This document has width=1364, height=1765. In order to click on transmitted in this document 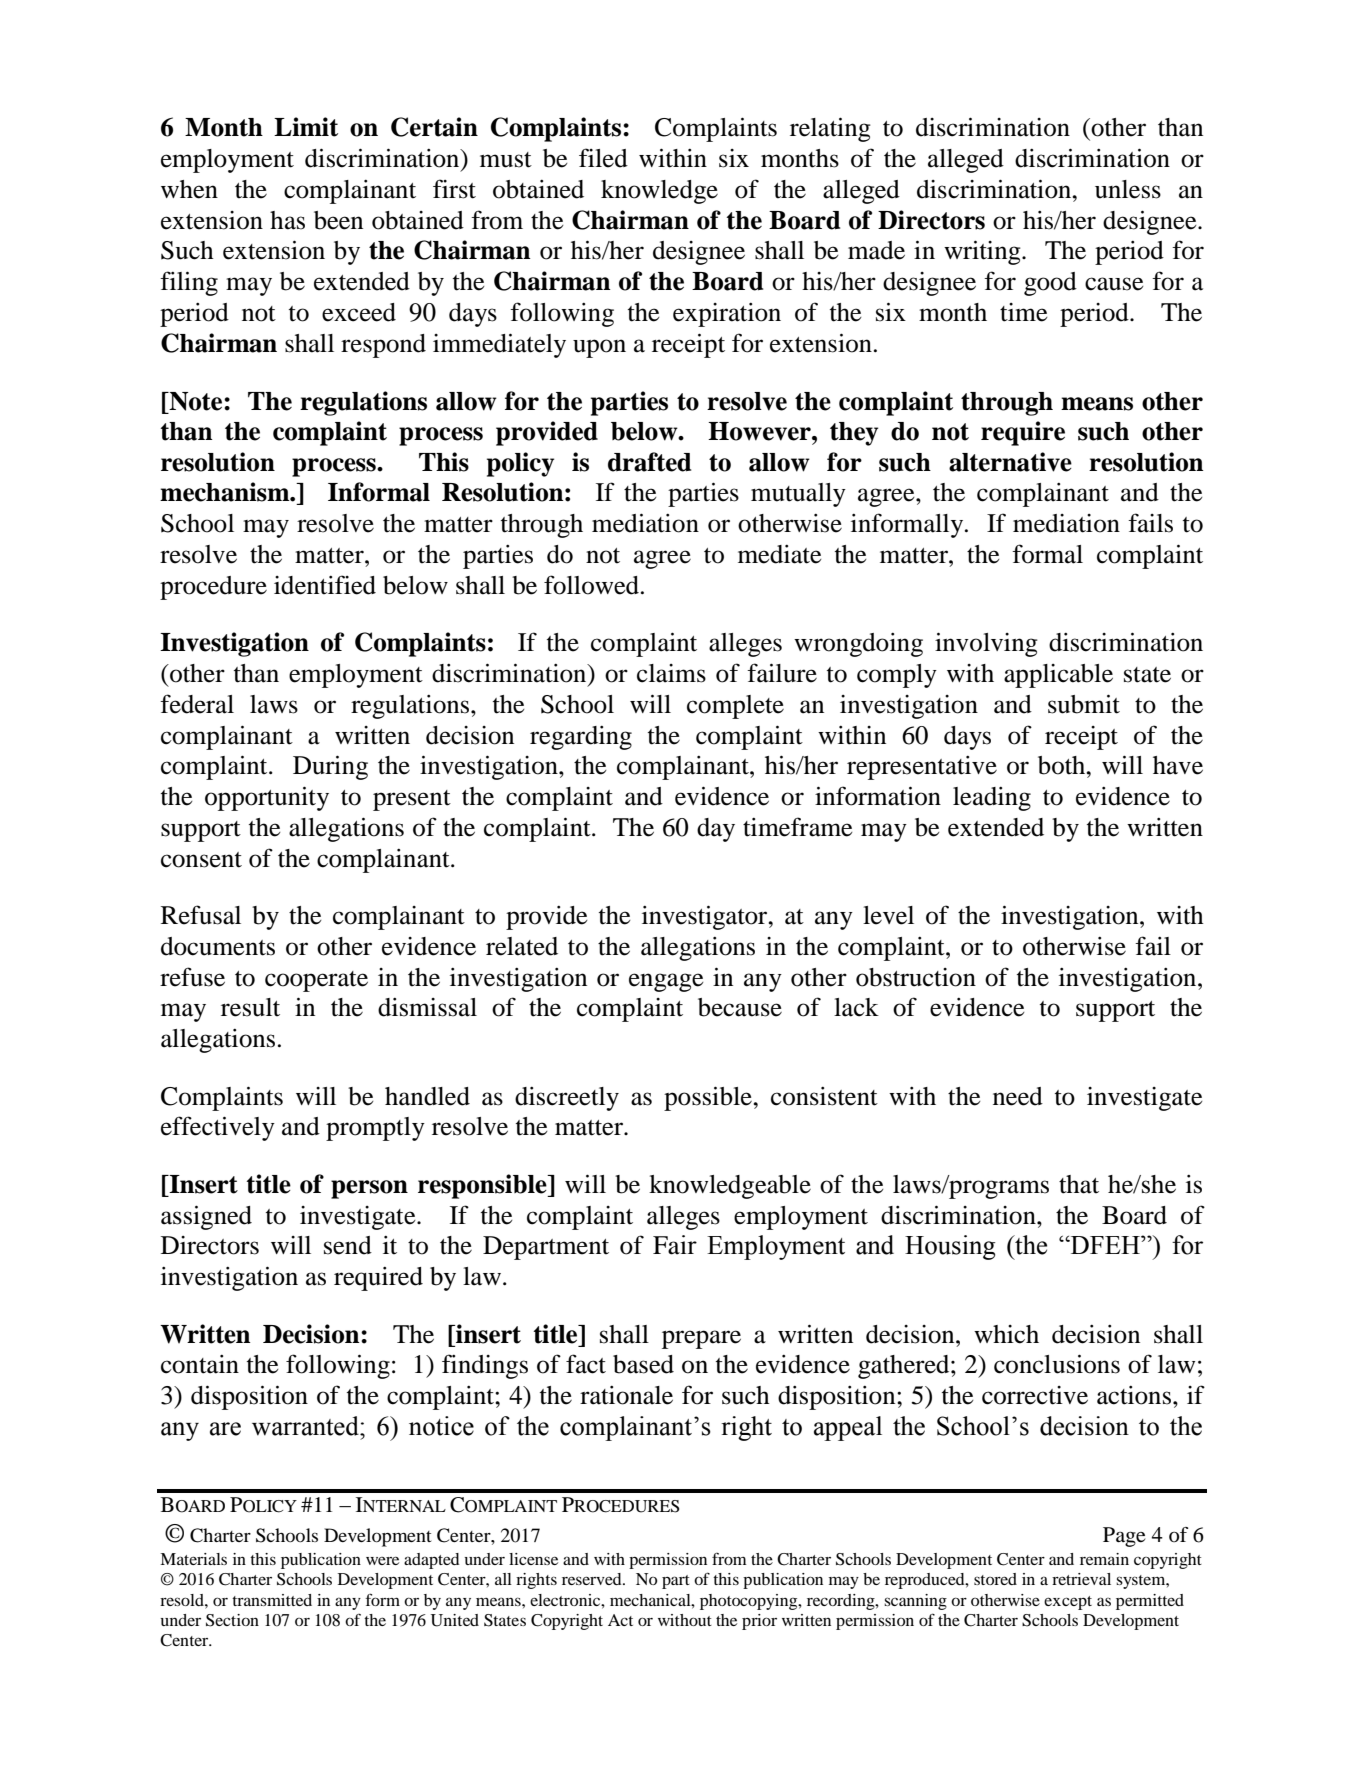, I will do `click(272, 1600)`.
